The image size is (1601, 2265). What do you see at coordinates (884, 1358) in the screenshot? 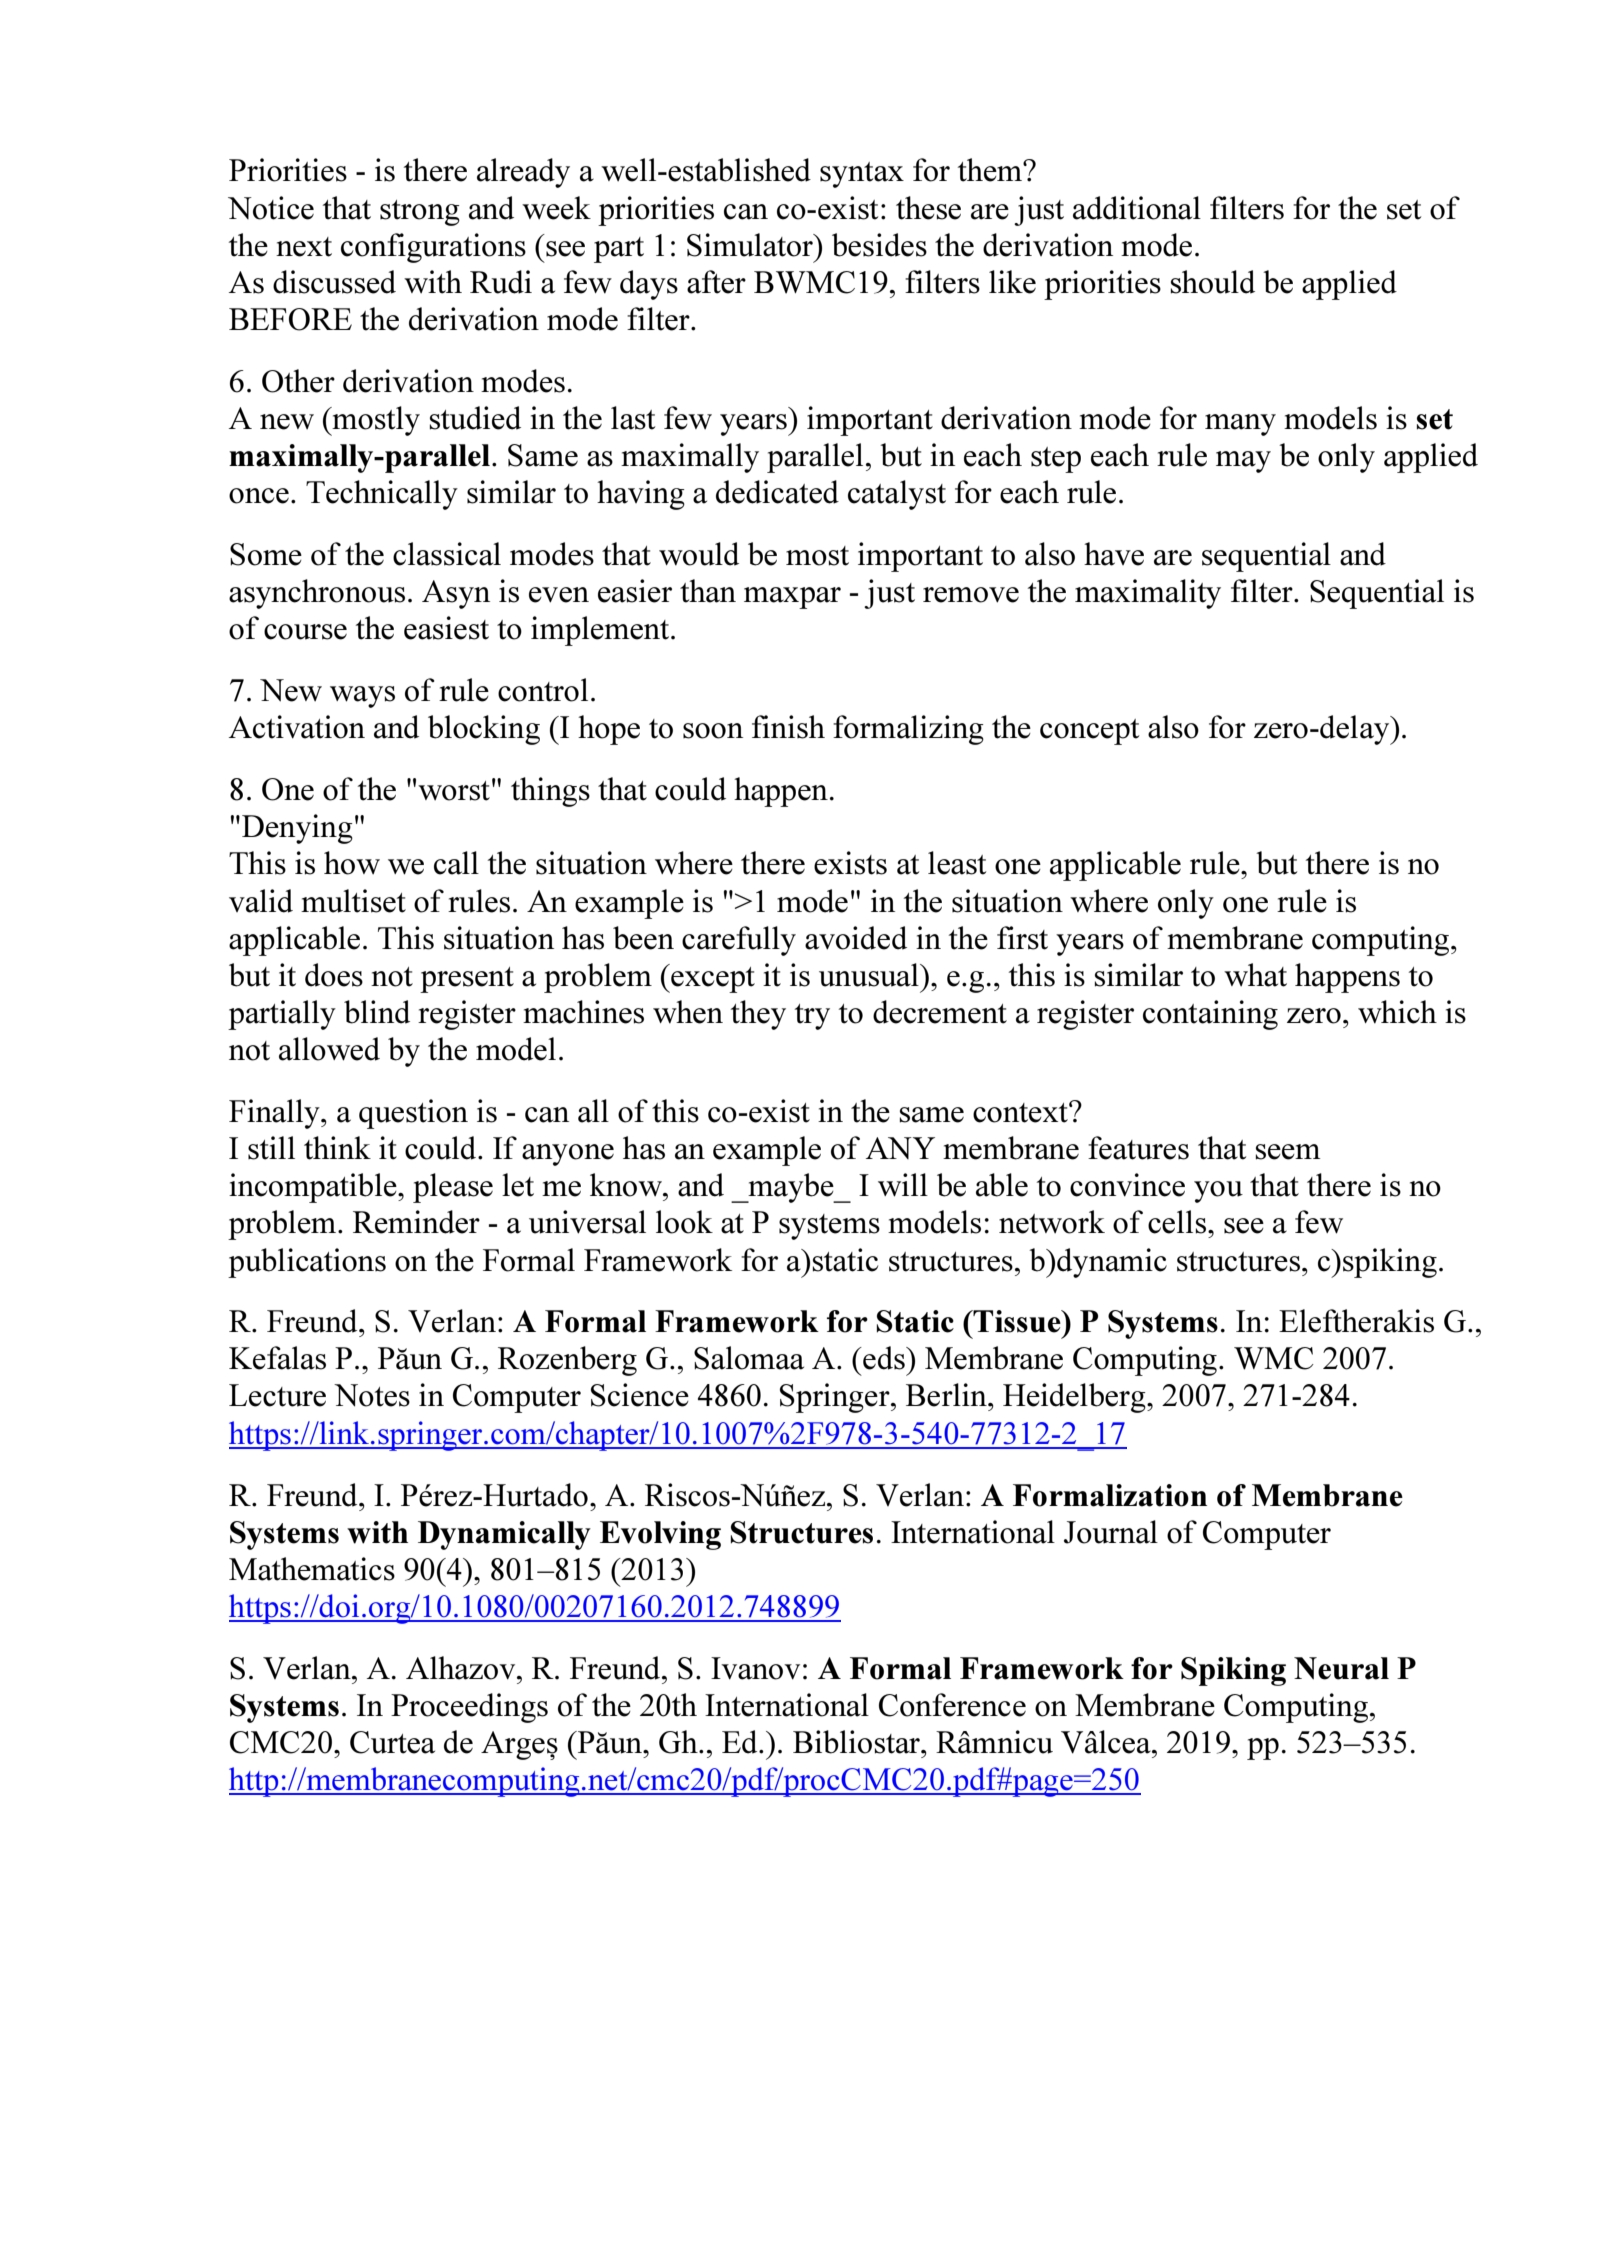
I see `eds` at bounding box center [884, 1358].
